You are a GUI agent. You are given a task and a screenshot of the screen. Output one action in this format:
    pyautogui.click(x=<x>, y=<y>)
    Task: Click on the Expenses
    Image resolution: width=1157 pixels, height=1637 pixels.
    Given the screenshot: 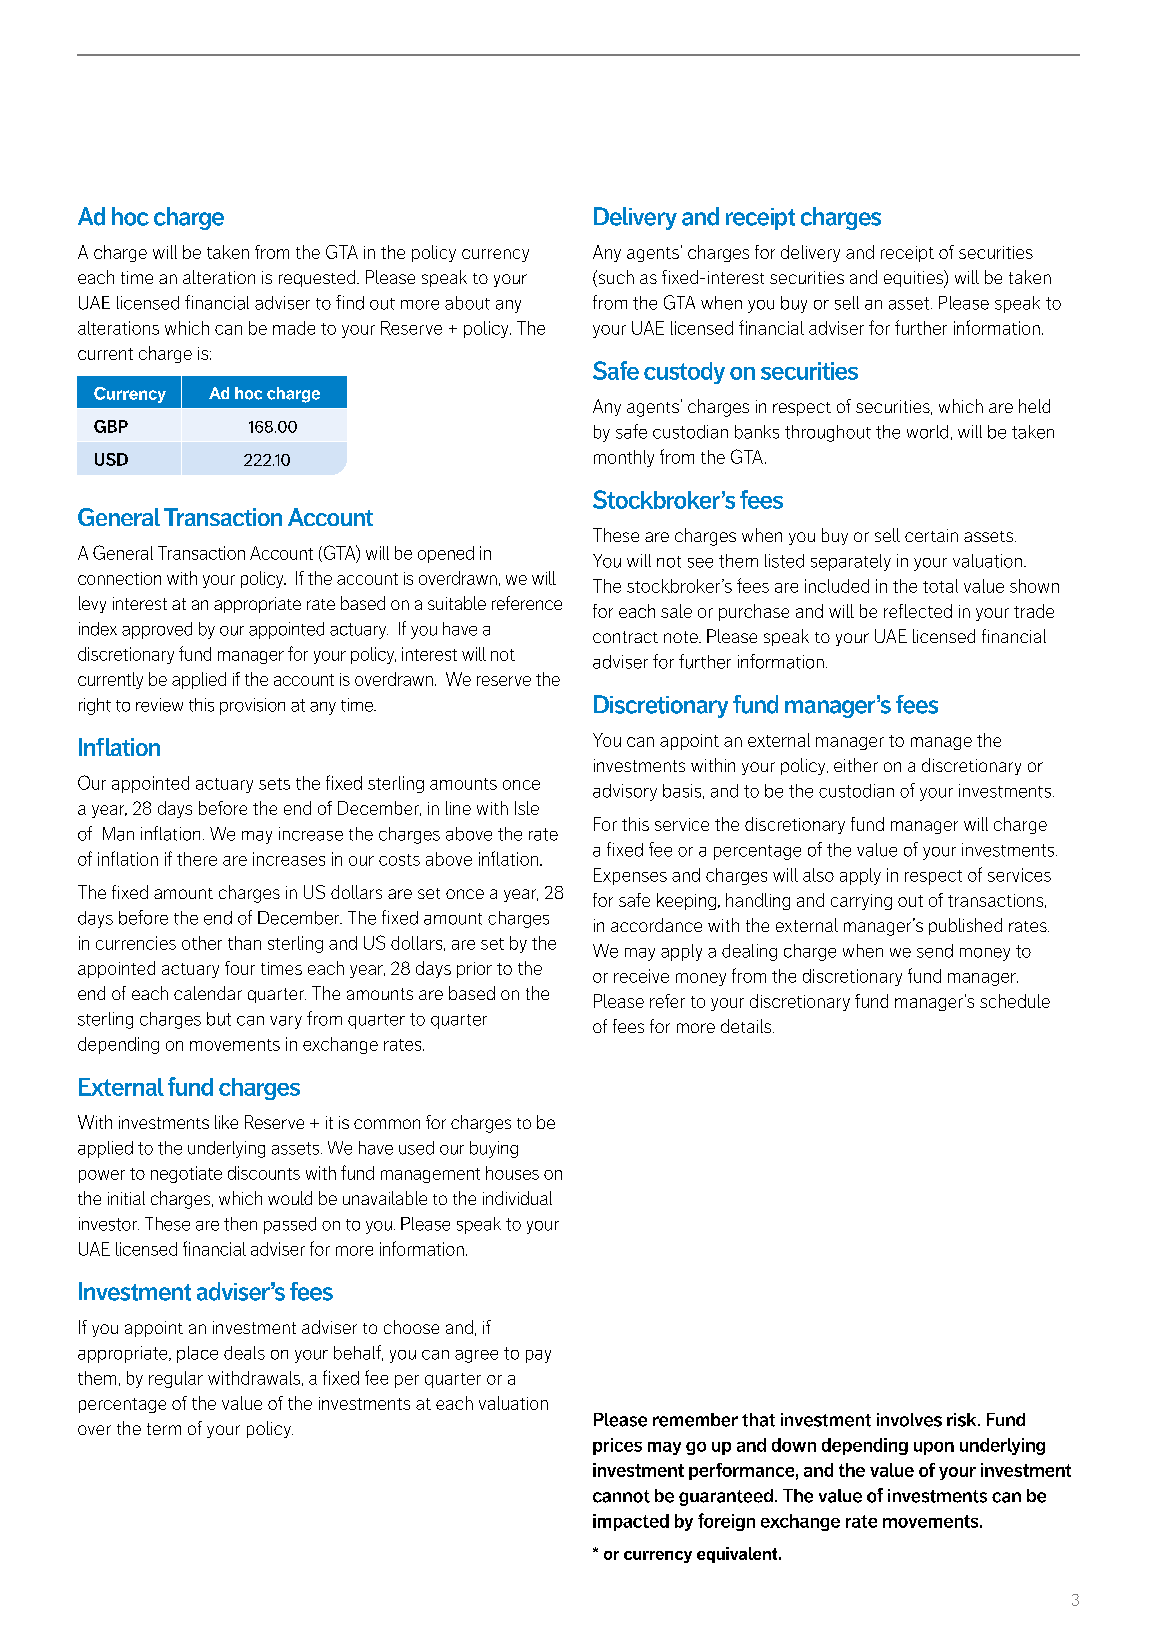 What is the action you would take?
    pyautogui.click(x=630, y=876)
